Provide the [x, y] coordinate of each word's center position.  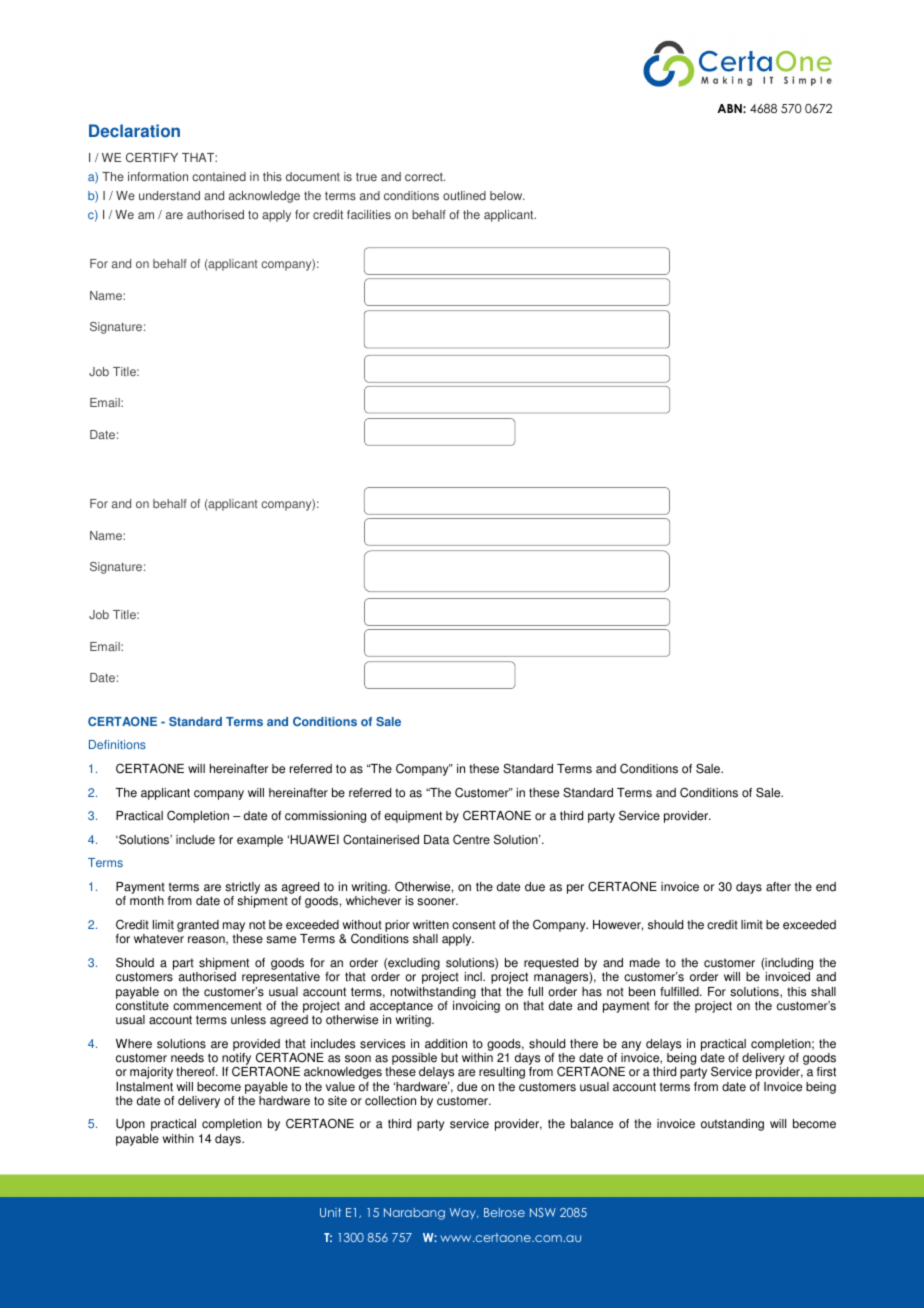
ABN [730, 108]
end [826, 887]
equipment [413, 817]
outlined [464, 196]
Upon [130, 1125]
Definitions [117, 744]
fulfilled [680, 992]
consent [474, 925]
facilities [369, 215]
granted [198, 926]
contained [219, 177]
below [507, 196]
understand [169, 196]
